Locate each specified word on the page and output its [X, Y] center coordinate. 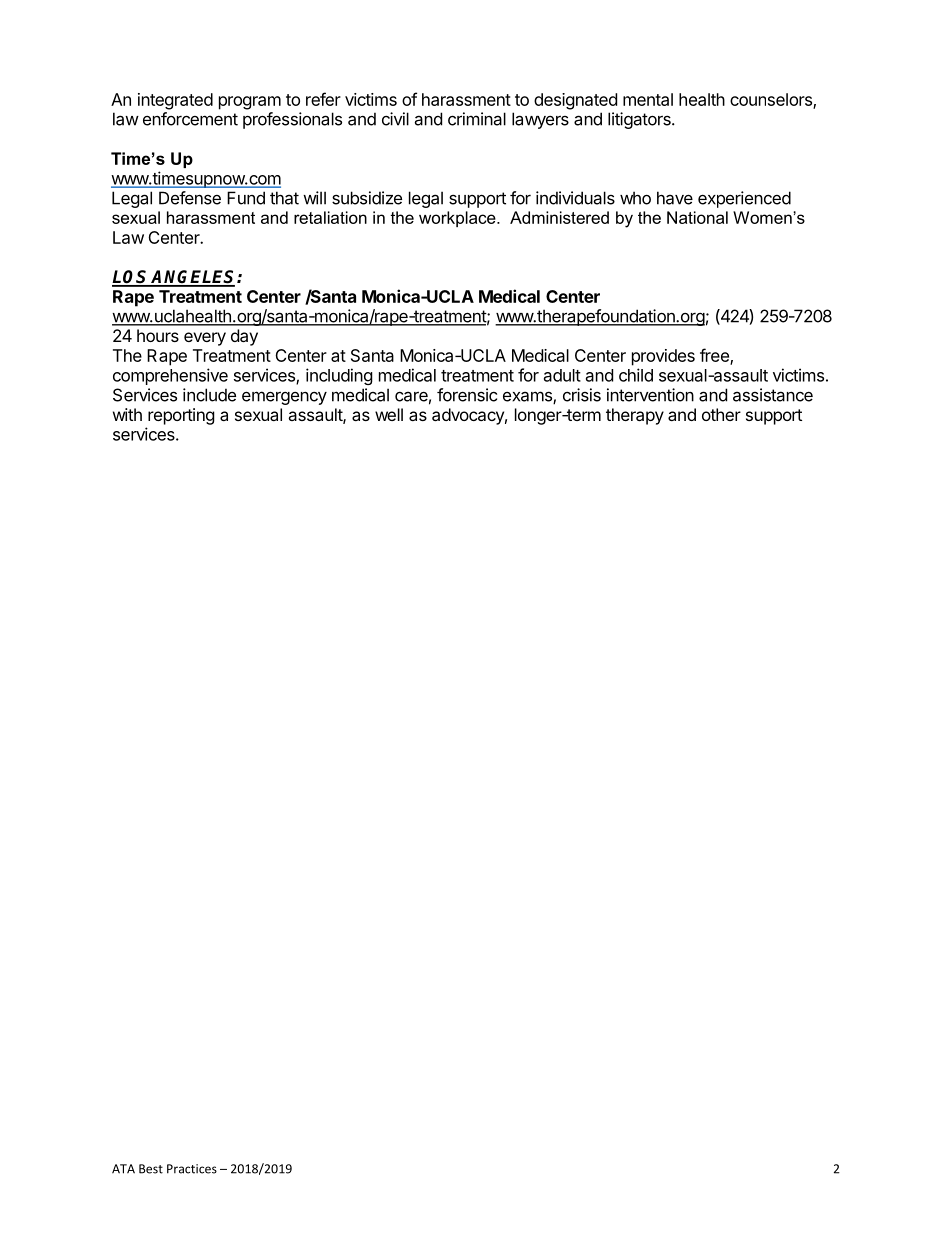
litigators [640, 120]
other [721, 414]
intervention [650, 395]
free [715, 356]
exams [528, 397]
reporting [181, 416]
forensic [467, 395]
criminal [477, 119]
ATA [123, 1169]
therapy [635, 416]
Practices [192, 1169]
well [389, 414]
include [209, 395]
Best [151, 1169]
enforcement [190, 119]
